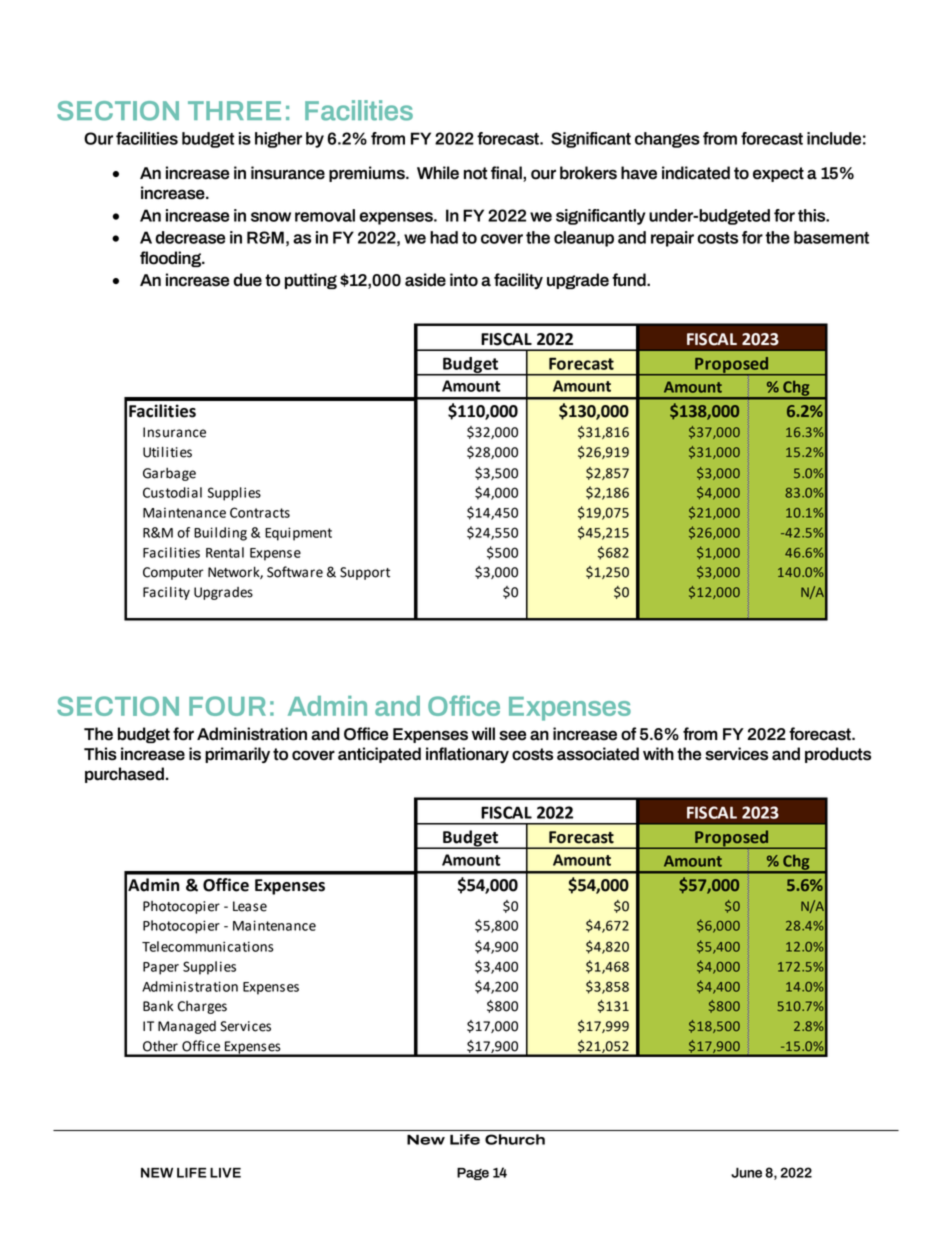 The width and height of the document is (952, 1233). I want to click on LIVE, so click(225, 1173).
